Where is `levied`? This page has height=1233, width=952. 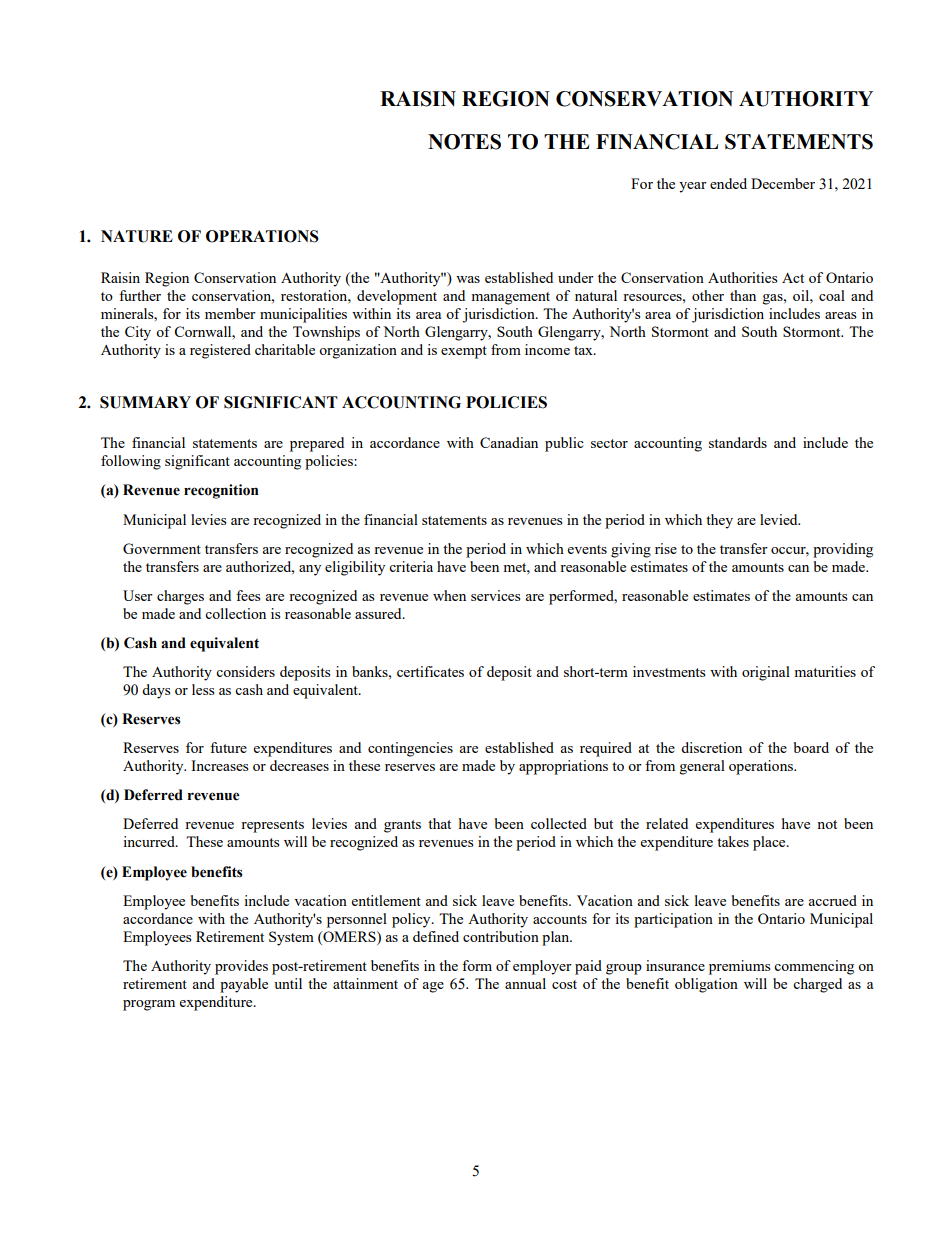
levied is located at coordinates (780, 519).
